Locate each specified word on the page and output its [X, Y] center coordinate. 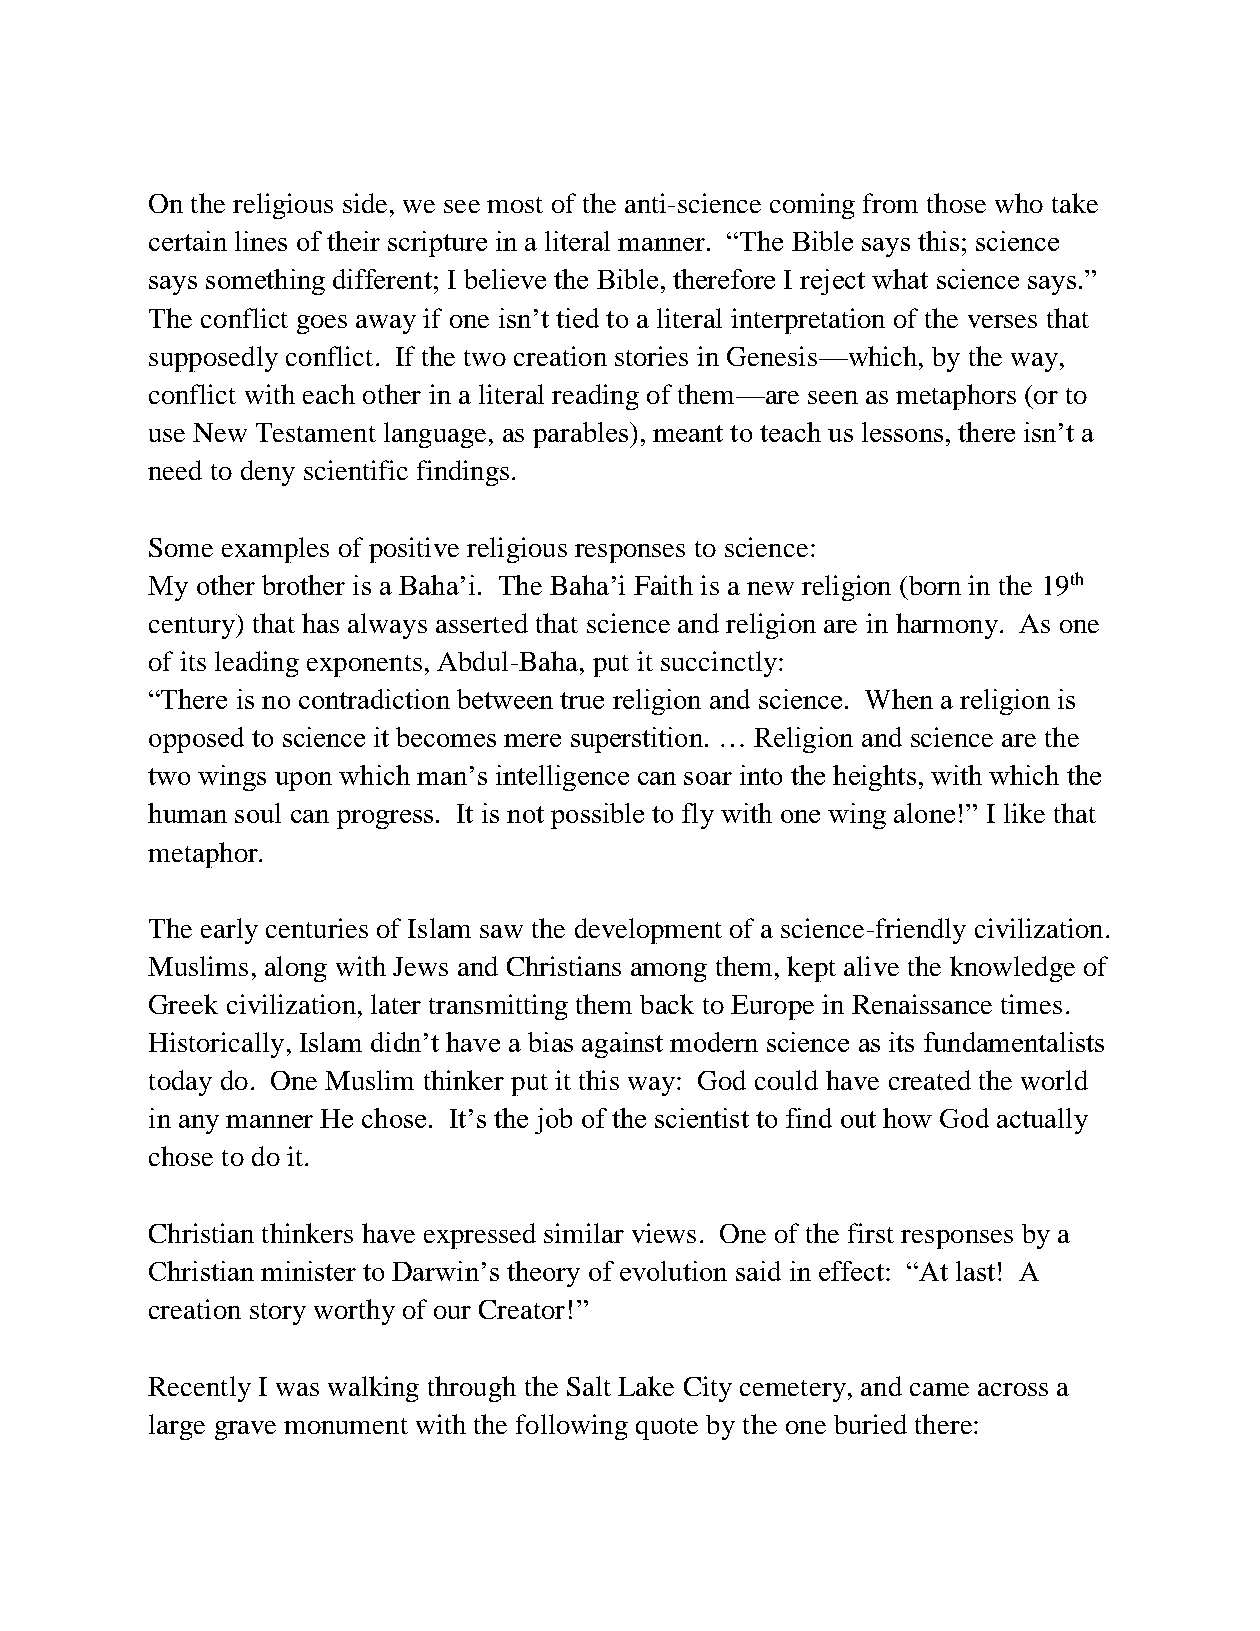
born [933, 585]
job [553, 1121]
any [199, 1124]
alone [924, 813]
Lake [646, 1386]
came [939, 1389]
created [930, 1080]
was [297, 1389]
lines [261, 241]
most [515, 205]
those [956, 203]
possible [597, 816]
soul [258, 813]
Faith [663, 585]
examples [275, 550]
